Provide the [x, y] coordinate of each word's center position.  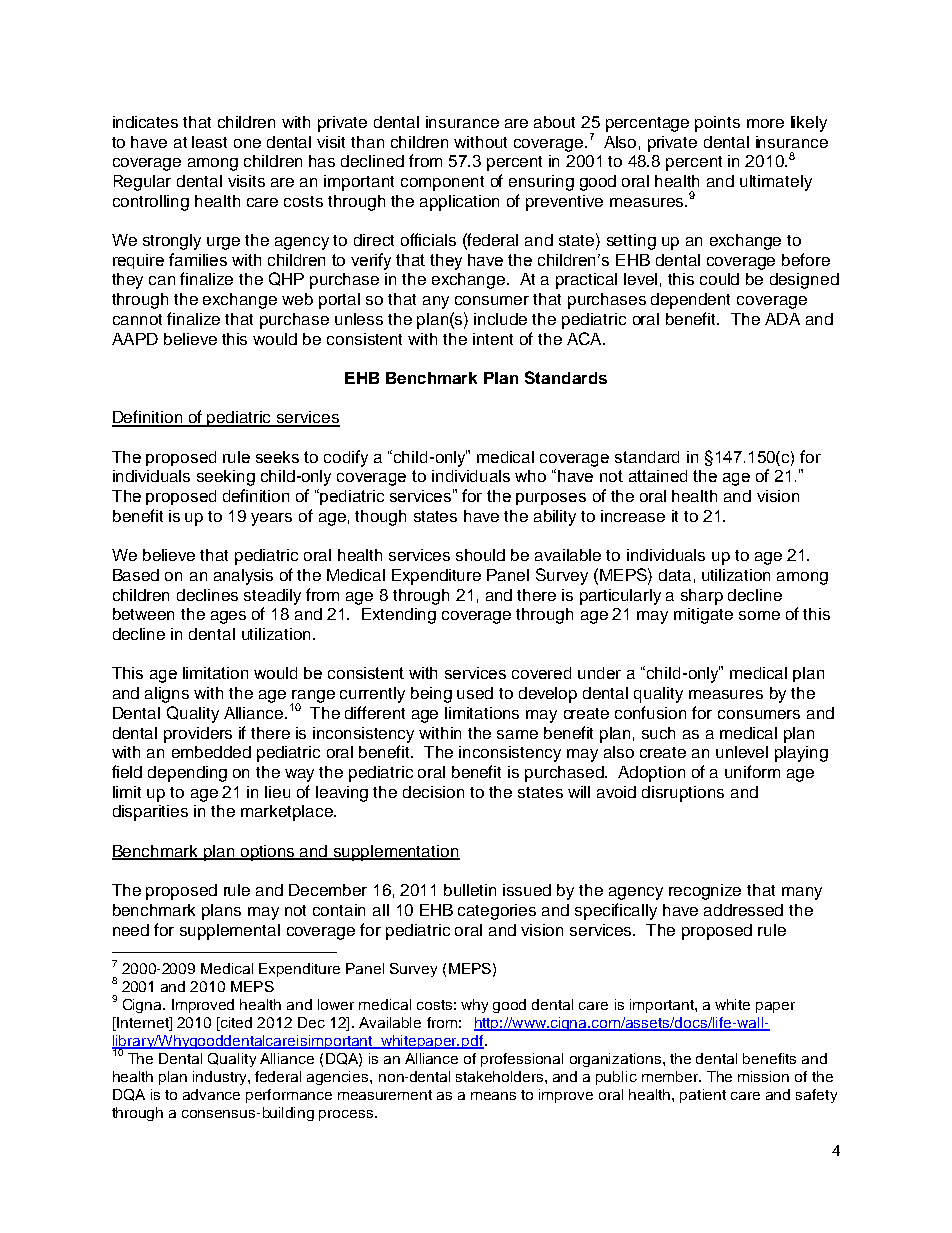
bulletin [470, 890]
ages [228, 617]
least [209, 142]
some [759, 615]
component [442, 183]
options [268, 853]
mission [763, 1076]
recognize [705, 892]
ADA [782, 319]
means [493, 1096]
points [717, 124]
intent [493, 339]
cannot [137, 319]
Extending [399, 616]
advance [211, 1094]
